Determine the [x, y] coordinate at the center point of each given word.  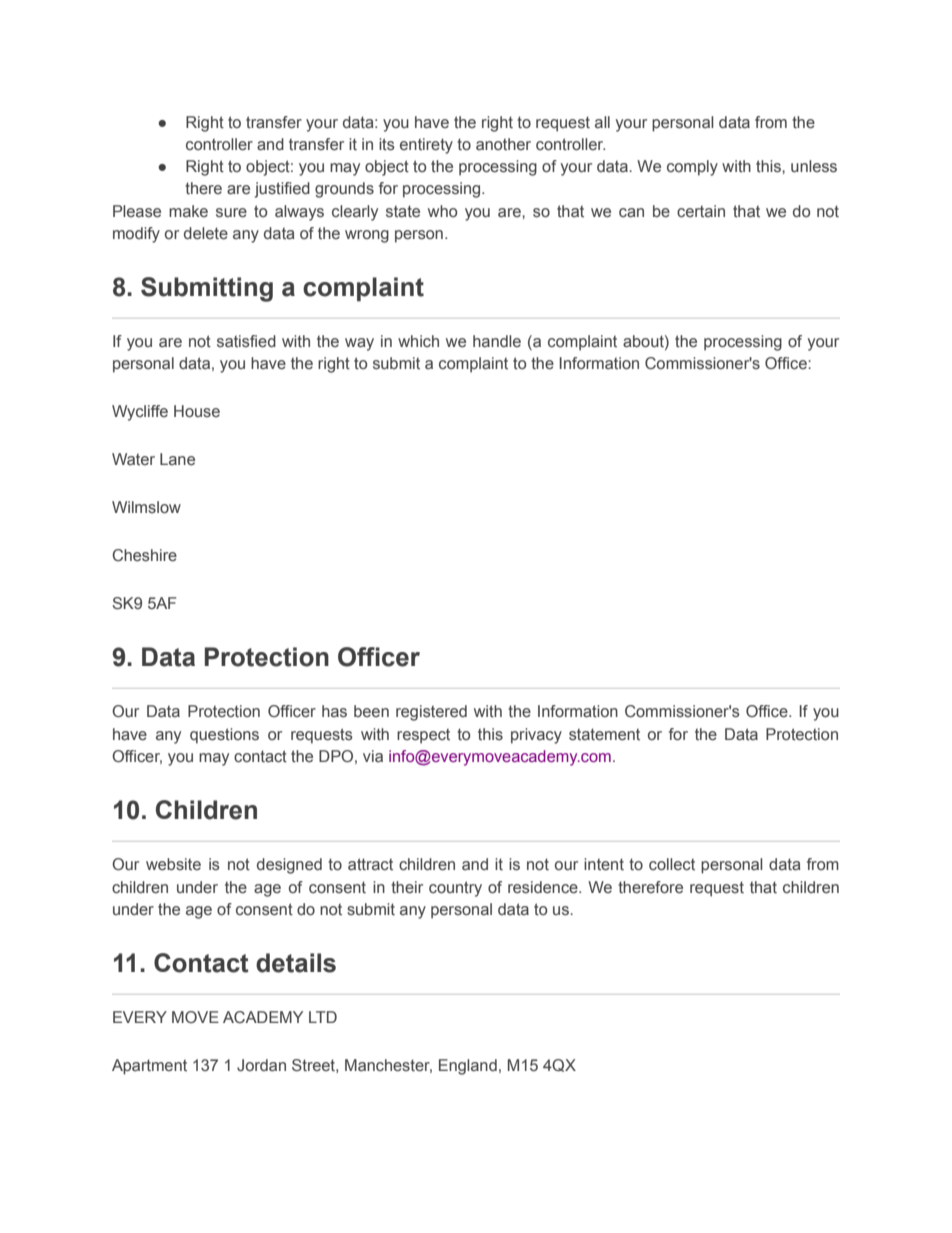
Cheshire [144, 555]
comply [692, 168]
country [455, 889]
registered [431, 713]
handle [497, 341]
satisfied [246, 341]
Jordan [261, 1065]
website [173, 864]
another [503, 144]
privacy [536, 736]
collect [672, 864]
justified [282, 190]
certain [701, 211]
